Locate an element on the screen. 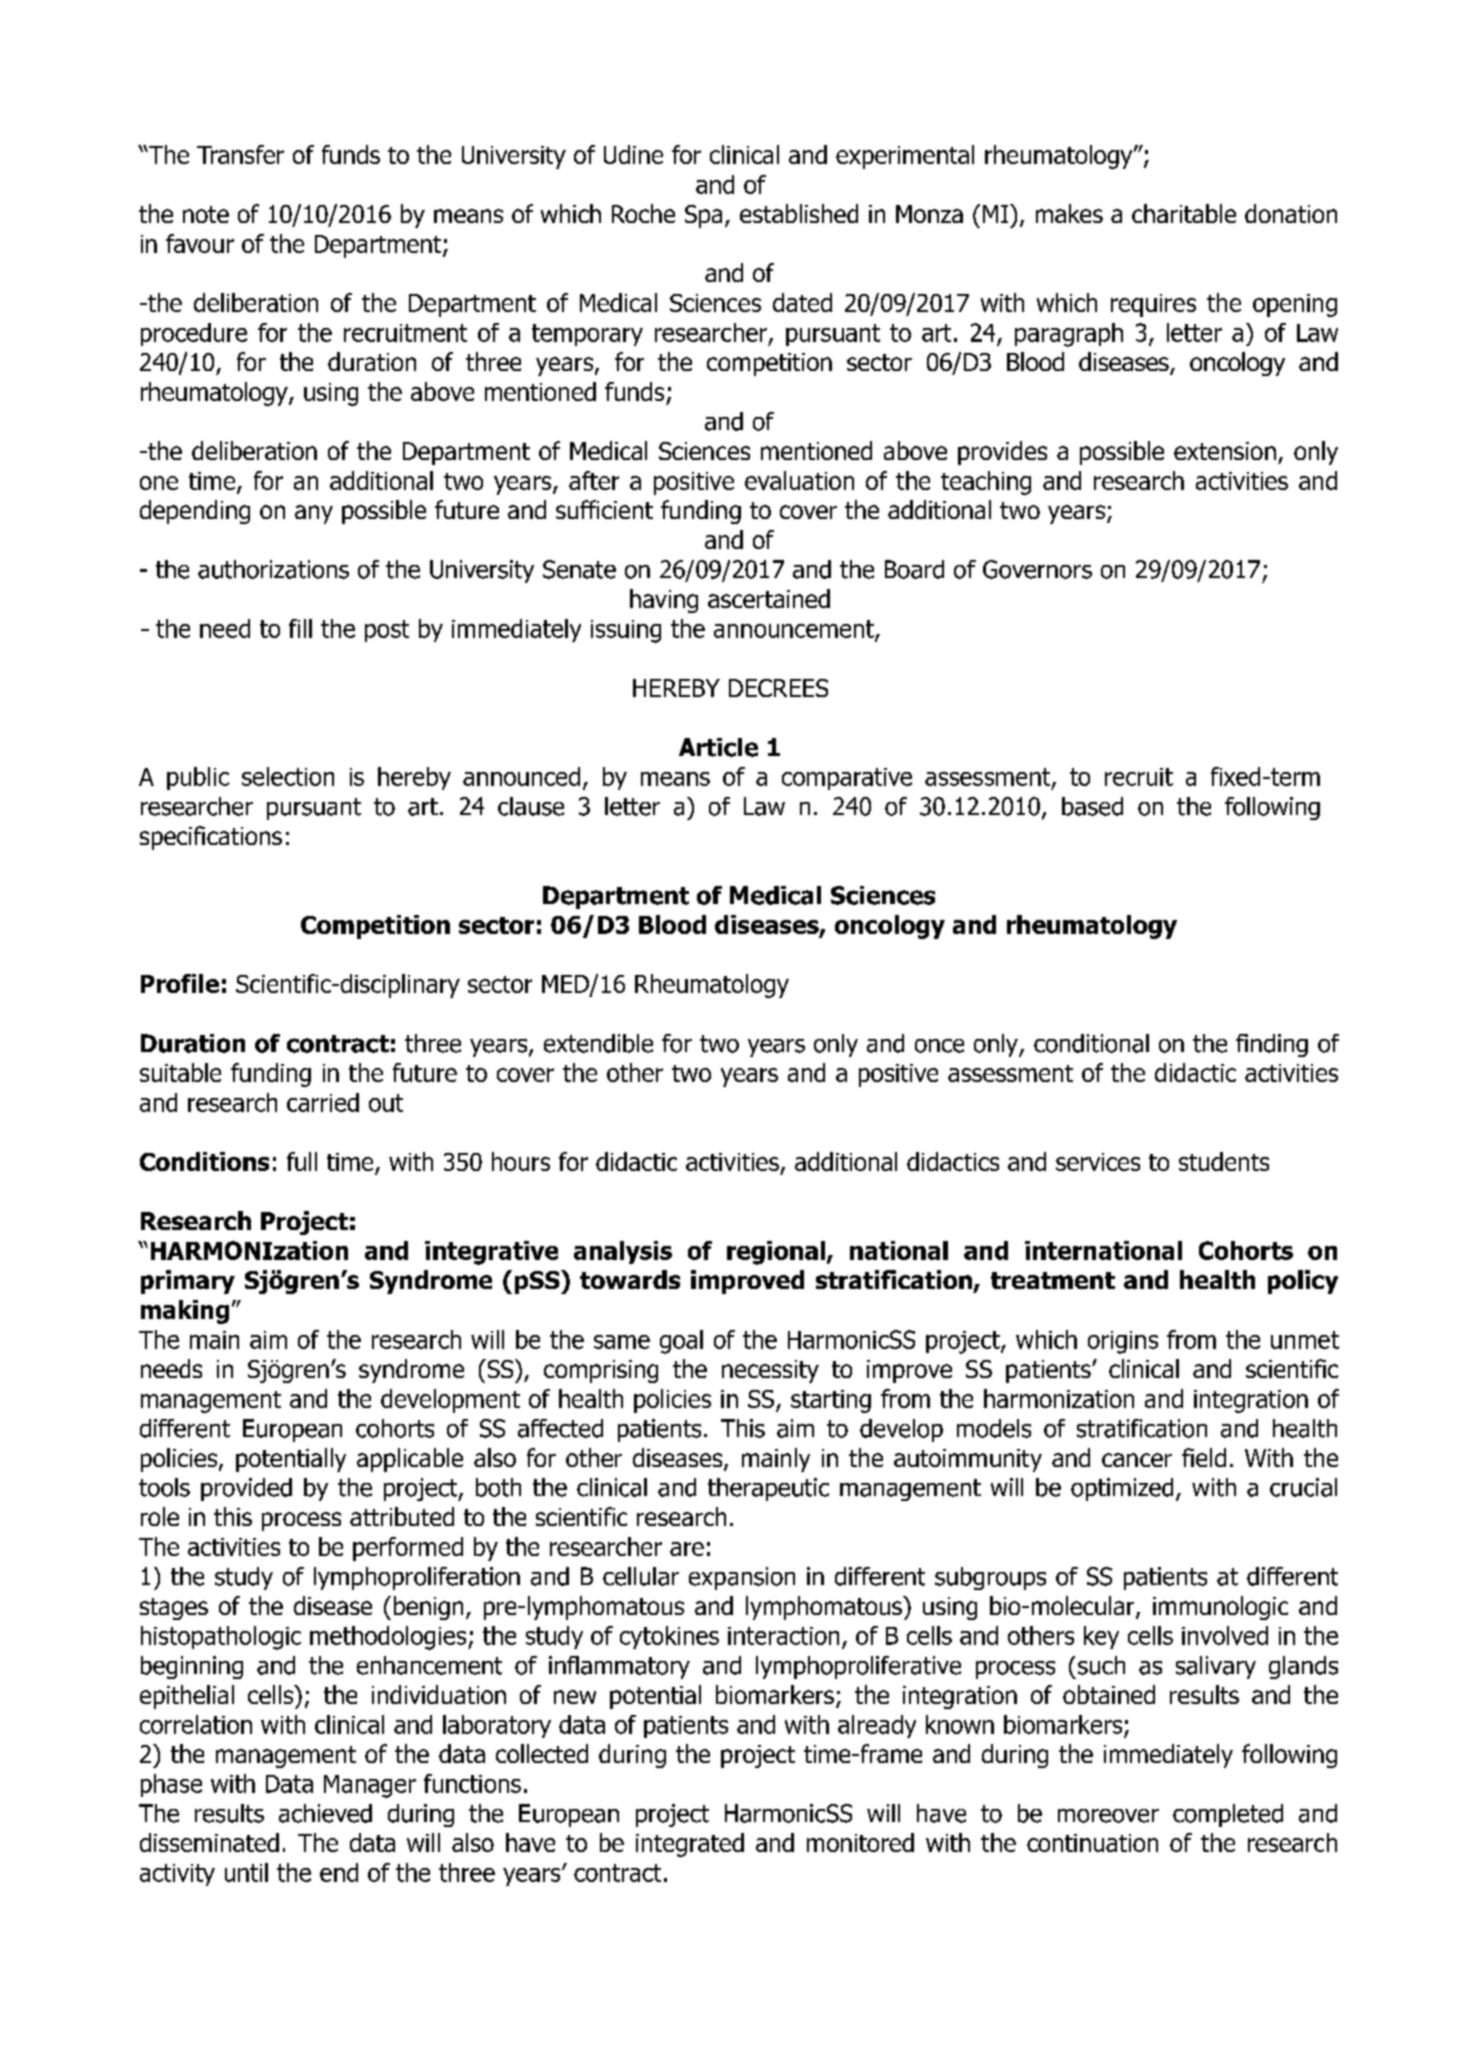  cancer is located at coordinates (1137, 1460).
